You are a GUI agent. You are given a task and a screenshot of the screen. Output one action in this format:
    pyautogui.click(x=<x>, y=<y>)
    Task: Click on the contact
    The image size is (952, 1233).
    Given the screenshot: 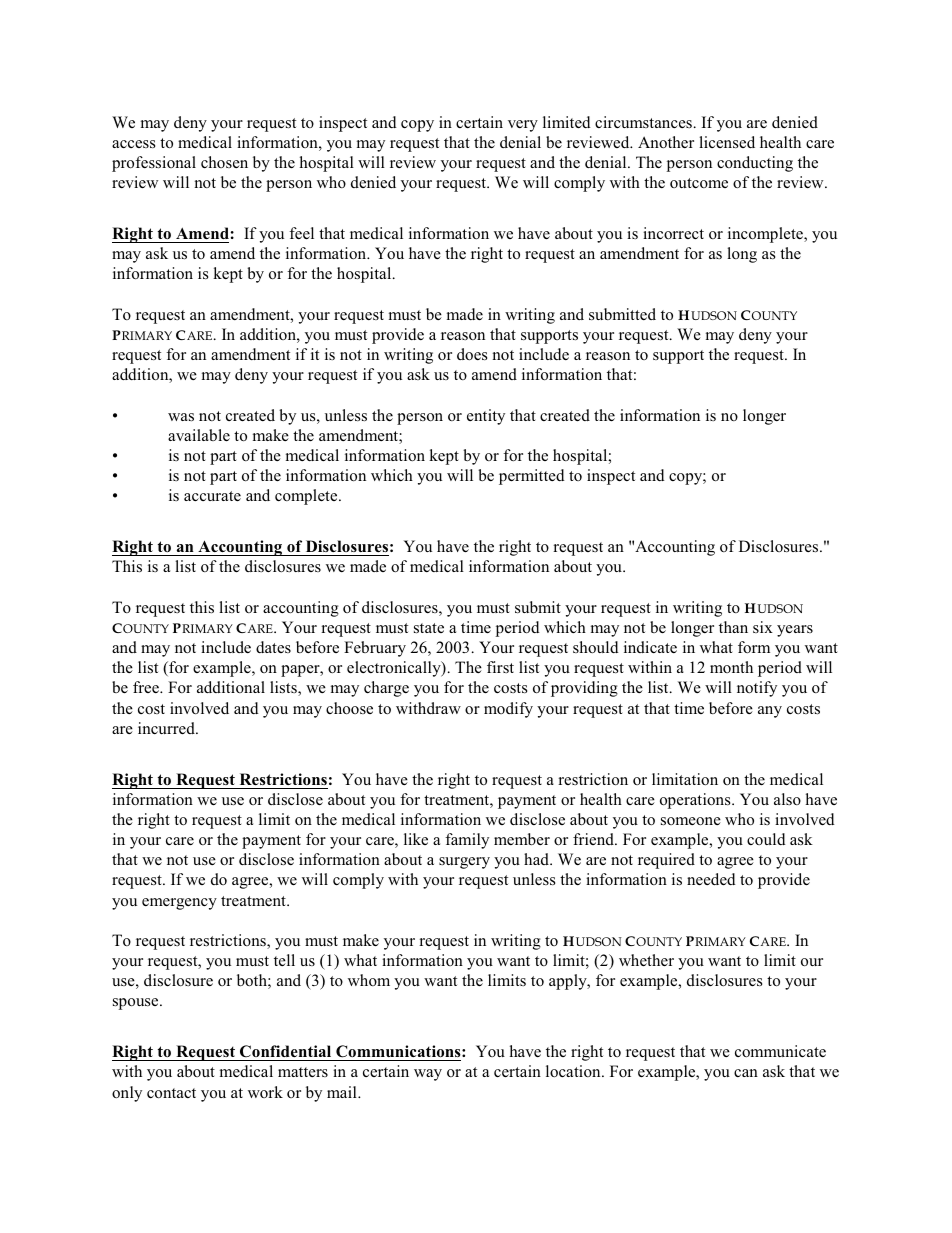 What is the action you would take?
    pyautogui.click(x=171, y=1093)
